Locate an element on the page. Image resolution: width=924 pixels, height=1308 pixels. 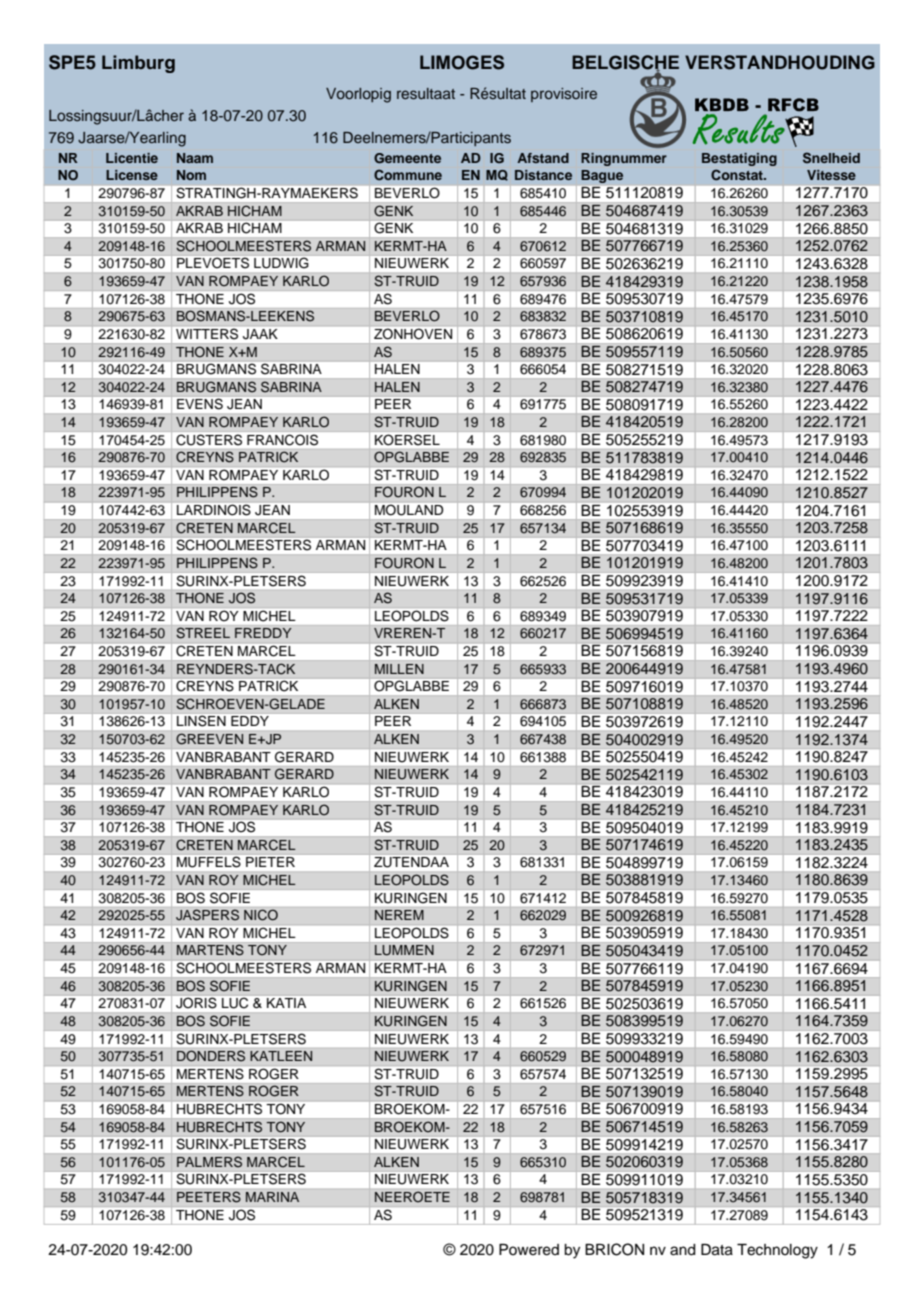
Distance is located at coordinates (543, 175).
